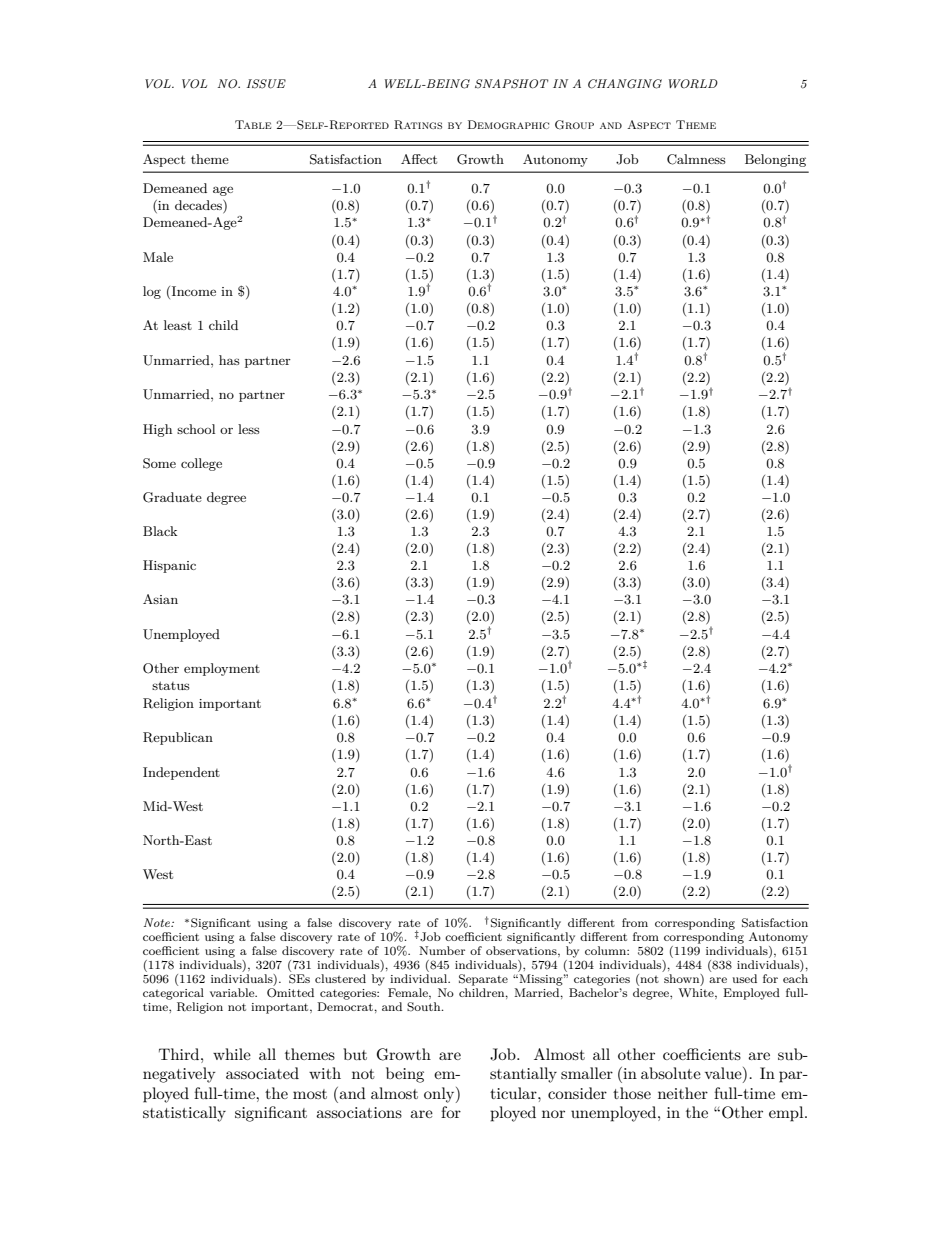 Image resolution: width=952 pixels, height=1233 pixels. I want to click on associated, so click(262, 1073).
